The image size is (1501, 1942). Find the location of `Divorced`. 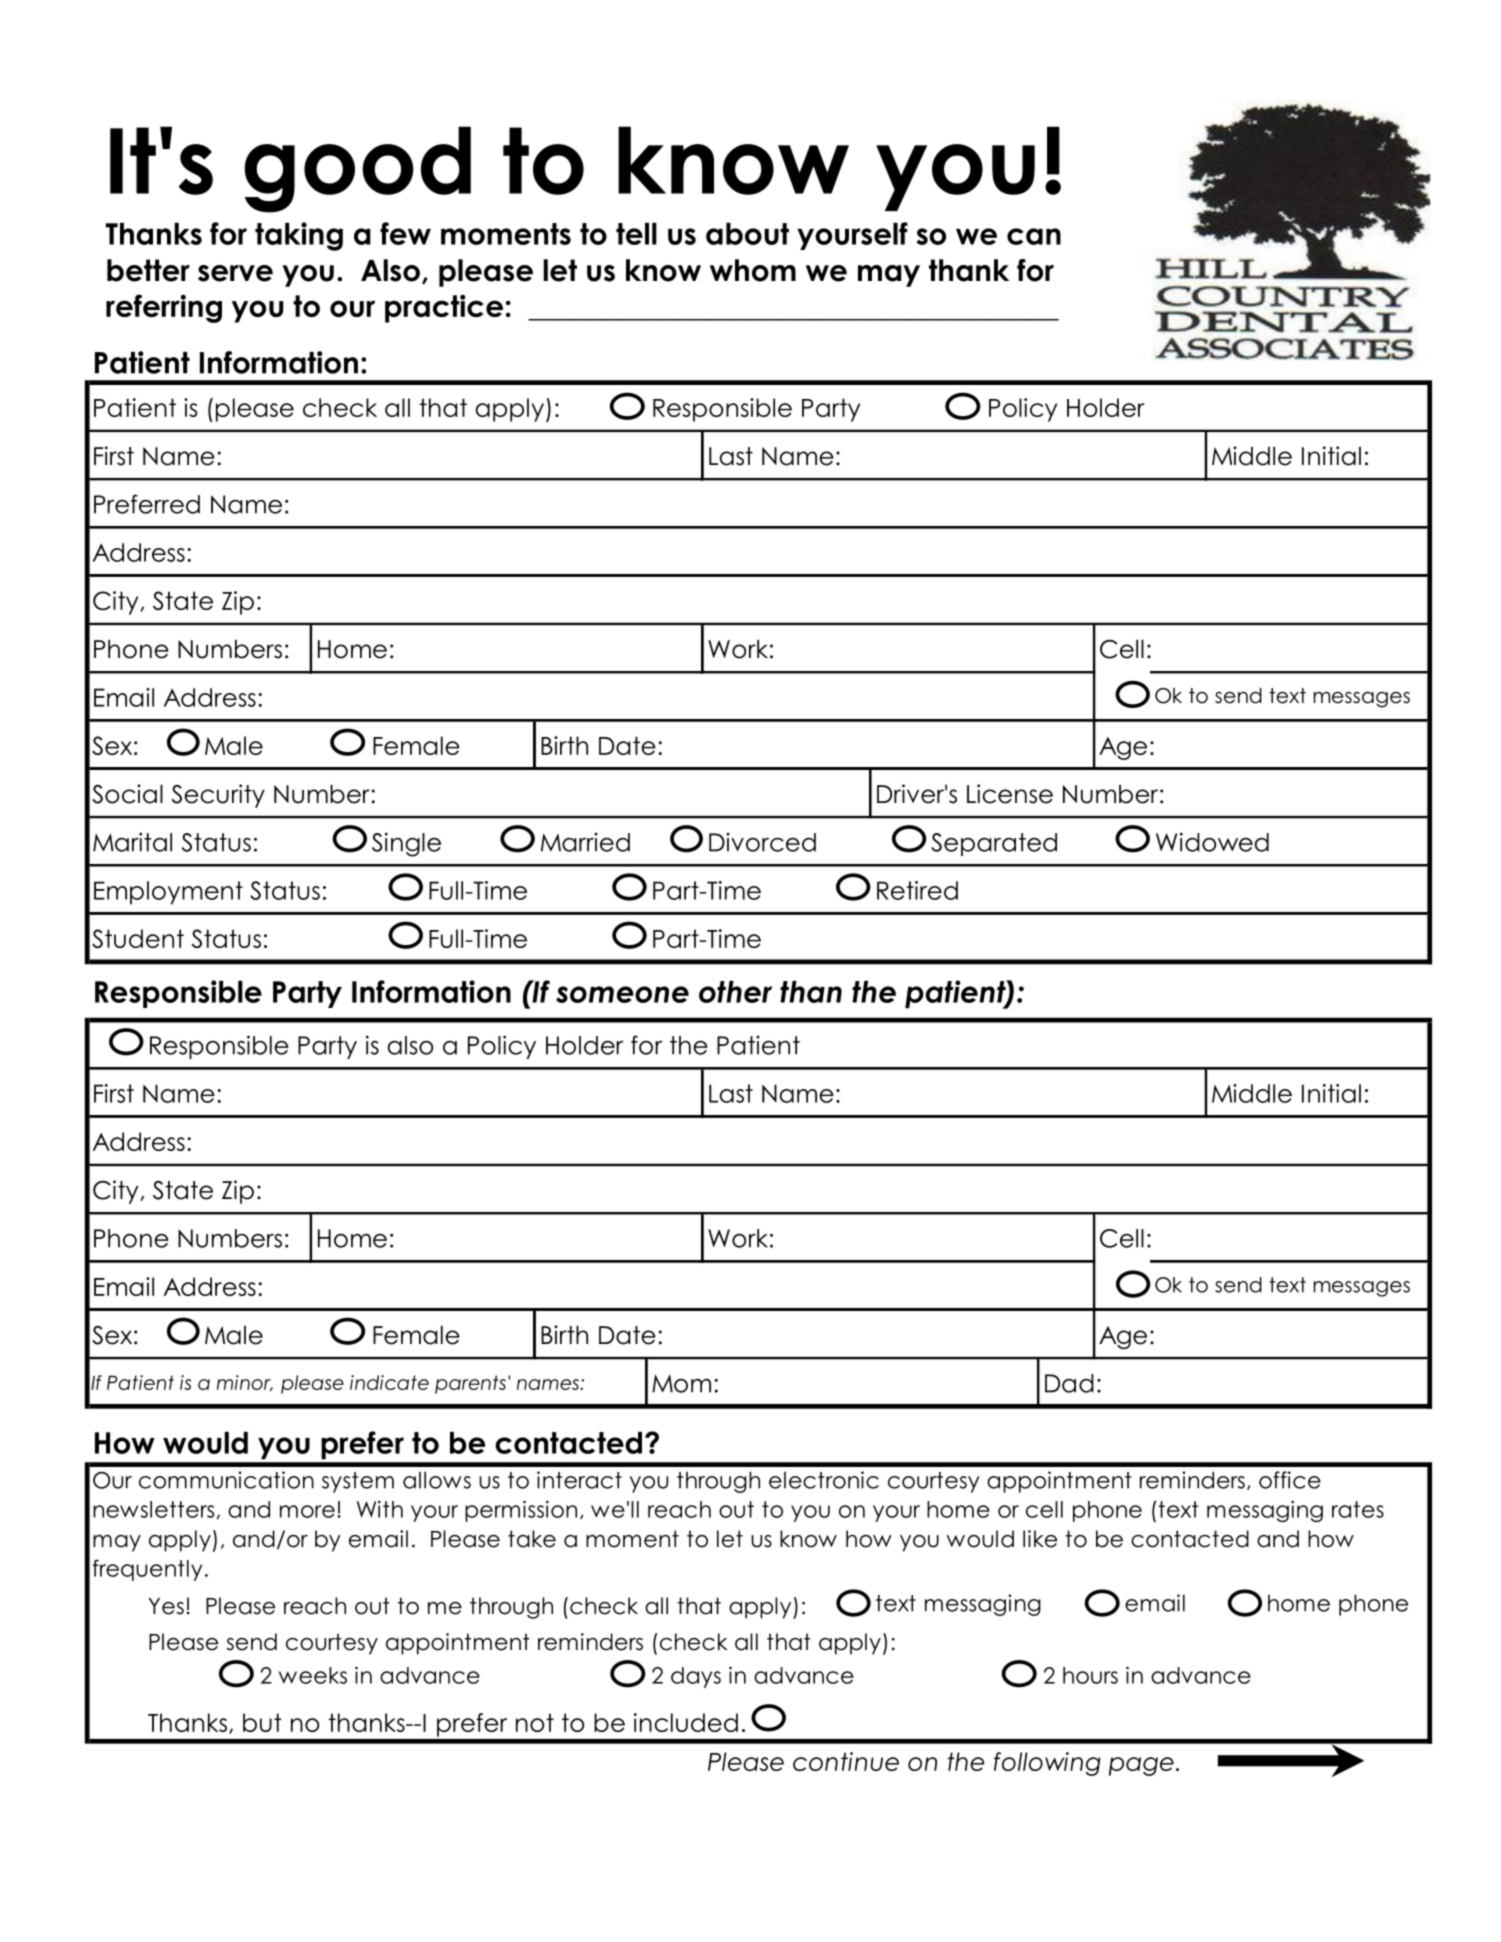

Divorced is located at coordinates (762, 842).
